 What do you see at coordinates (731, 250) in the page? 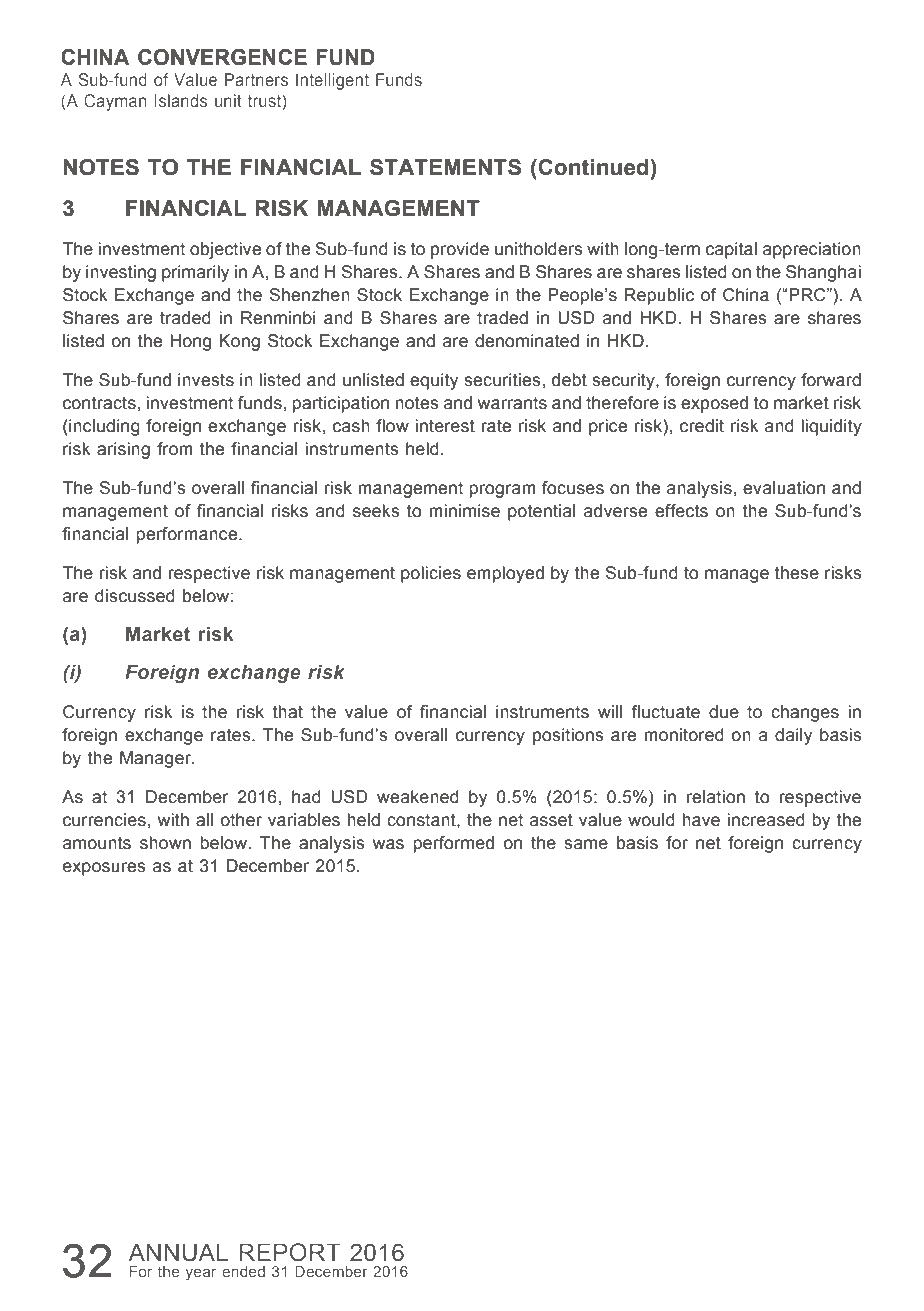
I see `capital` at bounding box center [731, 250].
